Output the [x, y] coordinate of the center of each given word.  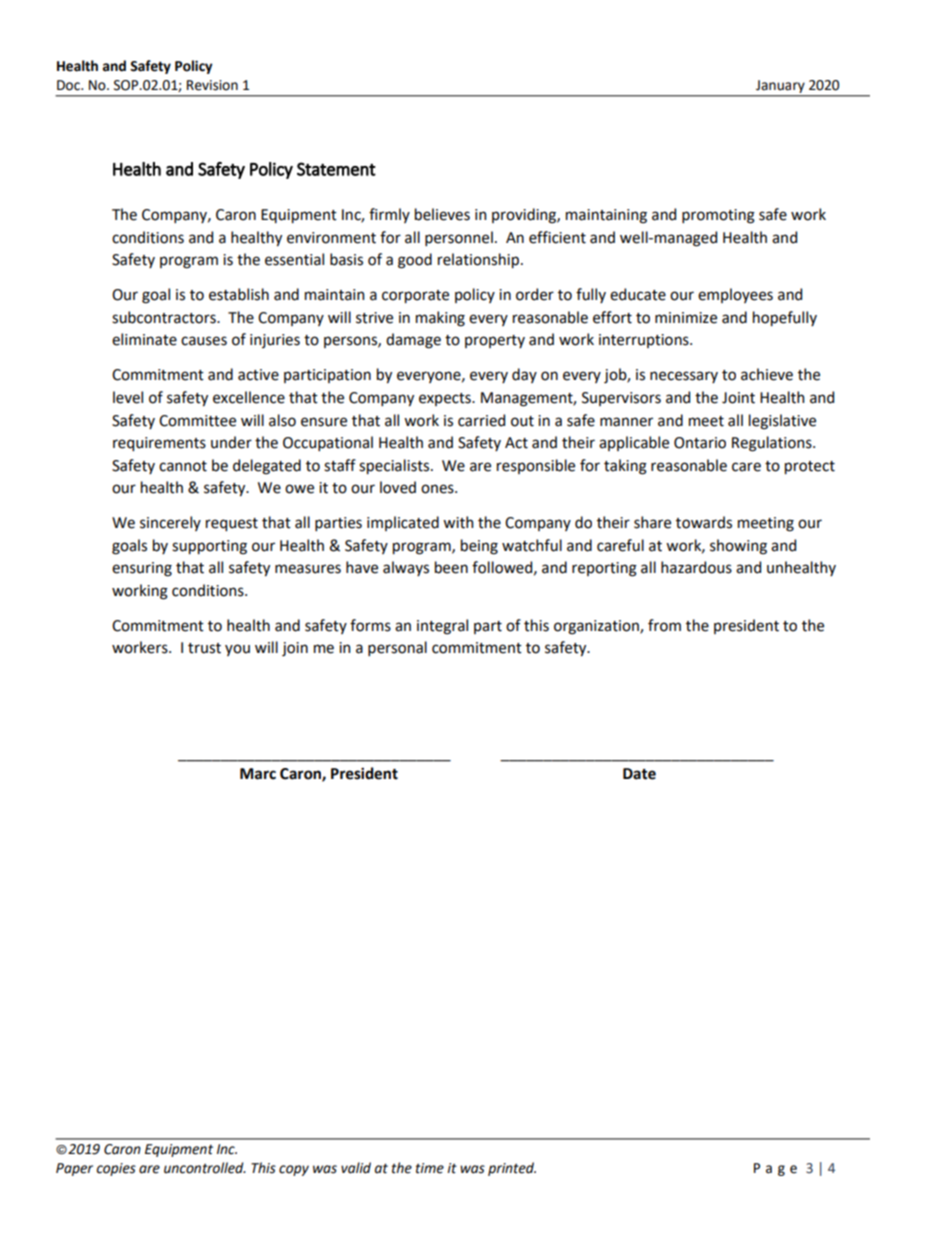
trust [204, 648]
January [780, 86]
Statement [336, 169]
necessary [684, 377]
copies [116, 1169]
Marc [258, 774]
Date [639, 774]
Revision [212, 85]
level [128, 397]
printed [512, 1169]
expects [446, 399]
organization [597, 627]
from [664, 625]
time [430, 1168]
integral [442, 627]
